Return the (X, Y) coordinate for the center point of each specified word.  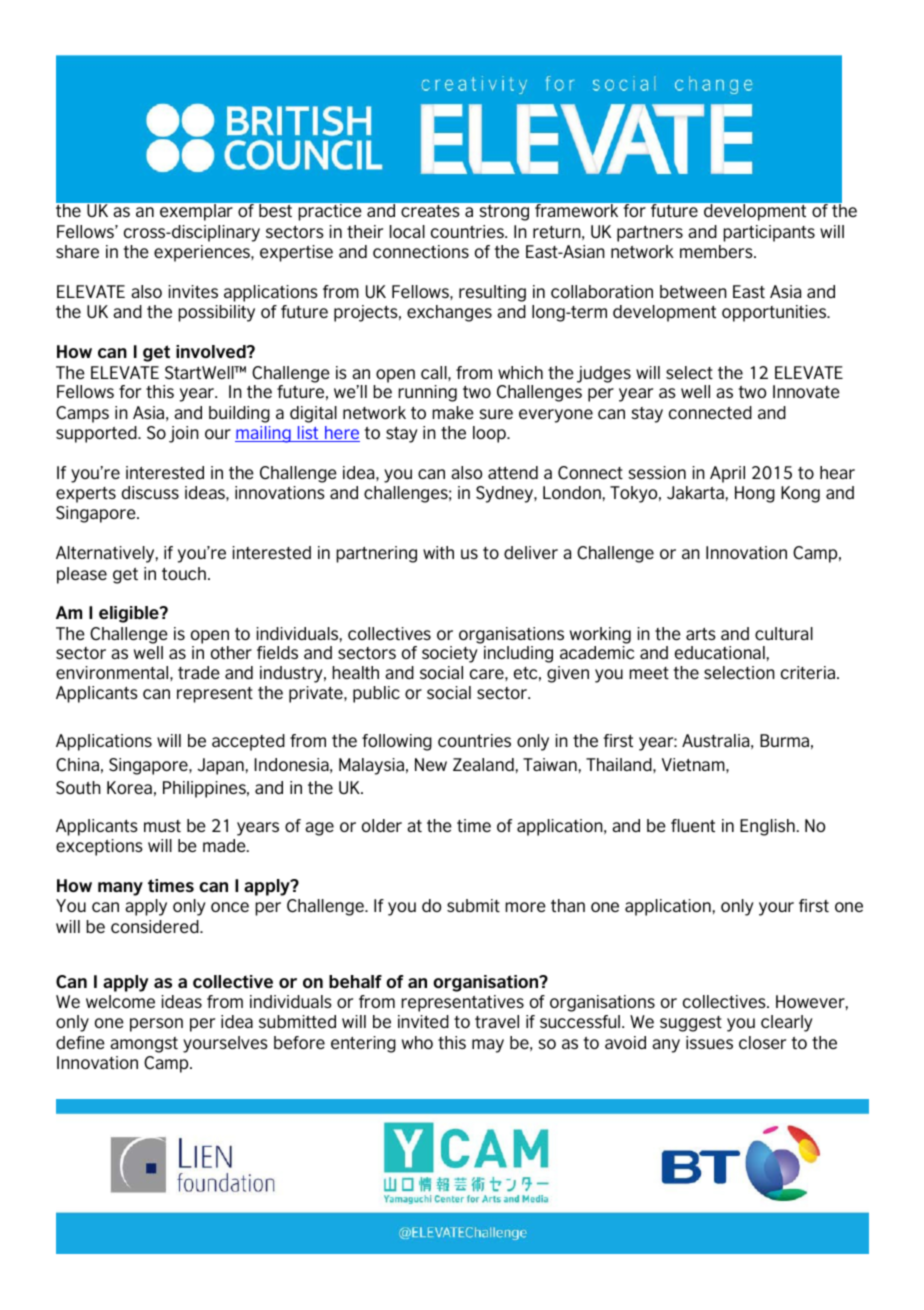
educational (720, 652)
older (382, 825)
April (727, 474)
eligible (130, 614)
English (767, 827)
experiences (203, 253)
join (184, 434)
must (162, 826)
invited (423, 1021)
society (450, 654)
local (407, 231)
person (156, 1025)
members (717, 251)
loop (490, 434)
